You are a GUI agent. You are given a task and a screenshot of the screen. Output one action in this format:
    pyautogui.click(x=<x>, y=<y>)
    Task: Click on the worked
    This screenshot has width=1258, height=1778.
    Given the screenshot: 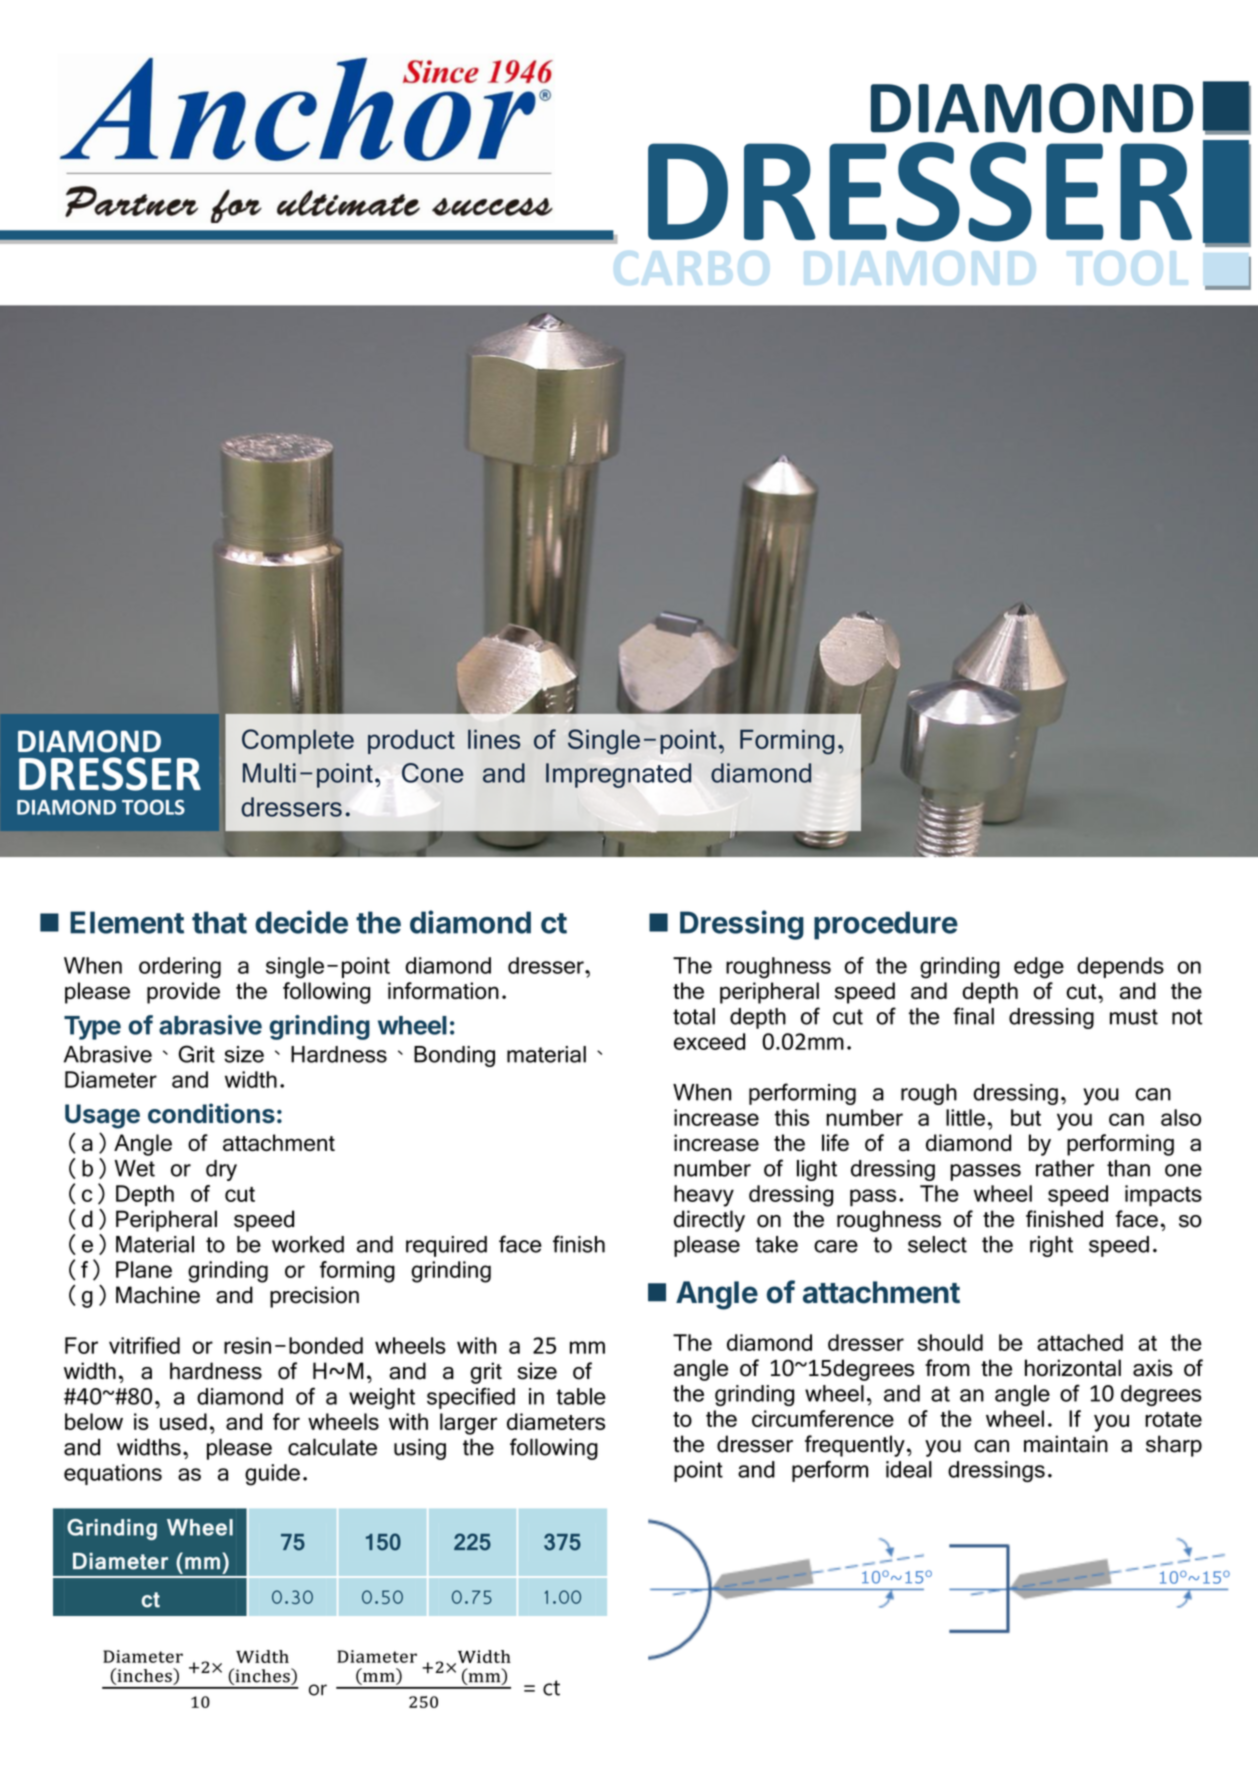 What is the action you would take?
    pyautogui.click(x=308, y=1244)
